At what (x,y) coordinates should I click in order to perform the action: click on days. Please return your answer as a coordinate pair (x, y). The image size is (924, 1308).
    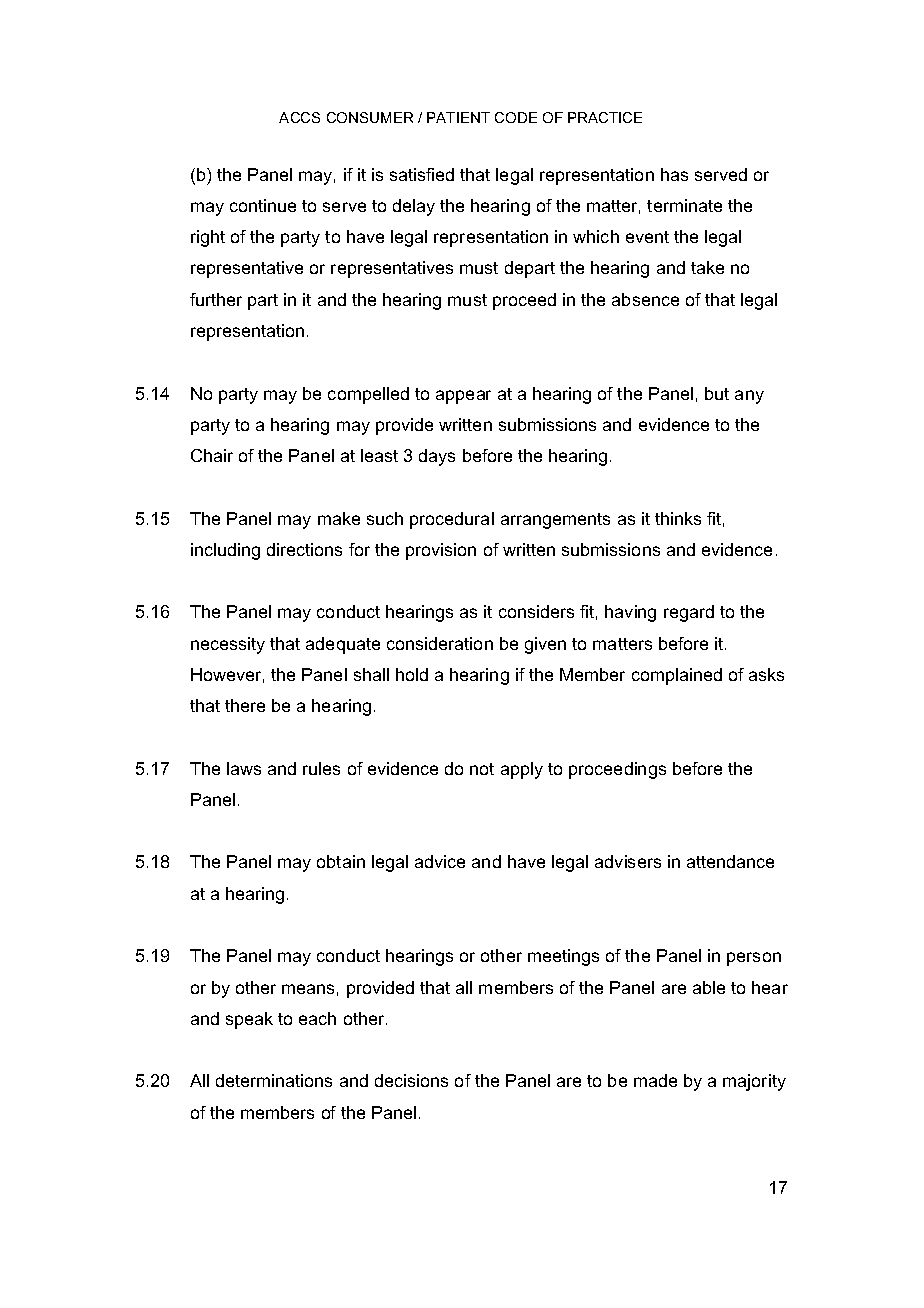
    Looking at the image, I should click on (437, 457).
